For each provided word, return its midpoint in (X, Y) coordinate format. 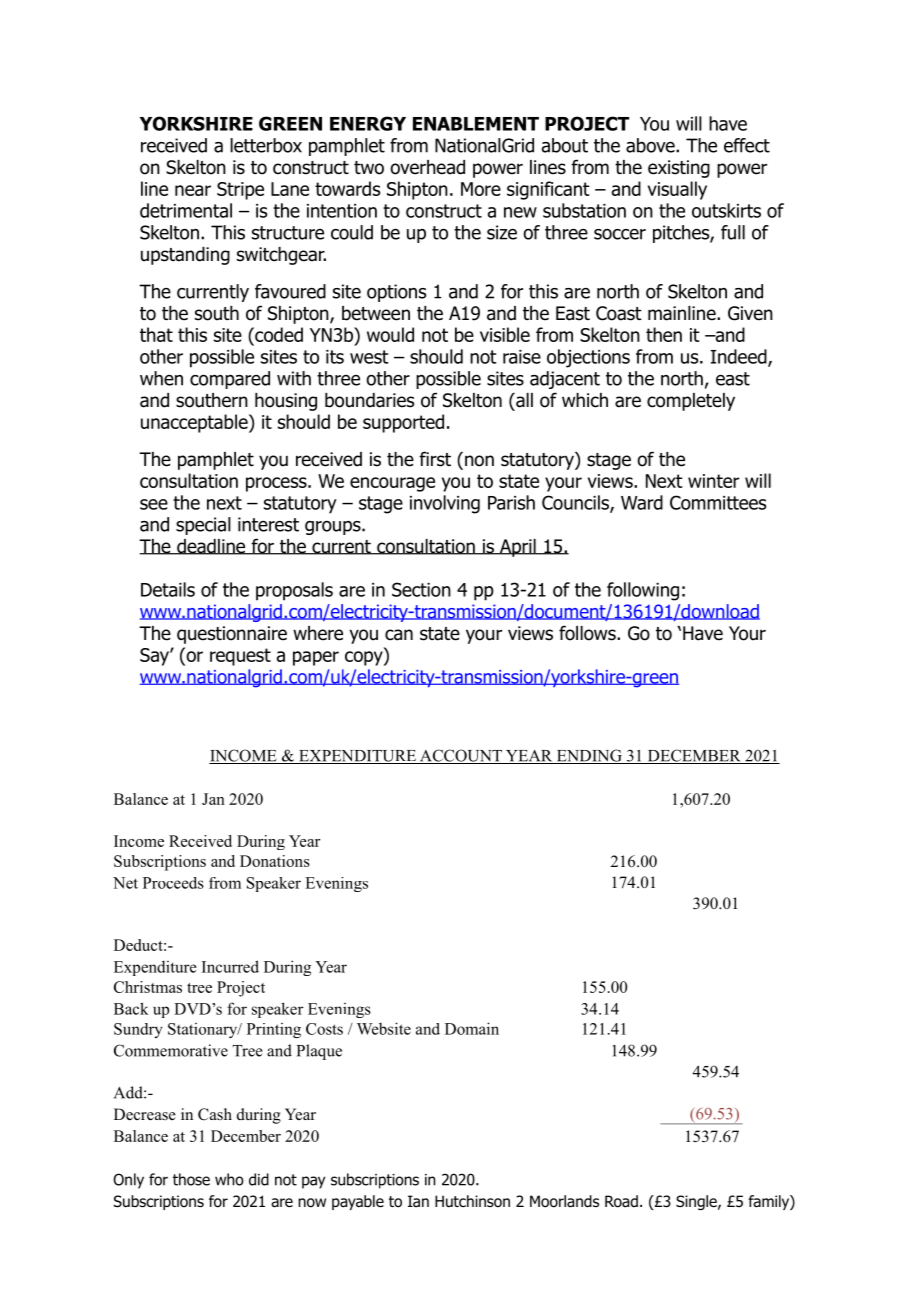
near (193, 190)
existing (679, 169)
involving (445, 504)
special (203, 526)
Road (621, 1201)
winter (713, 481)
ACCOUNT (461, 756)
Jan (213, 799)
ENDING (589, 756)
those (191, 1179)
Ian (418, 1201)
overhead (427, 167)
